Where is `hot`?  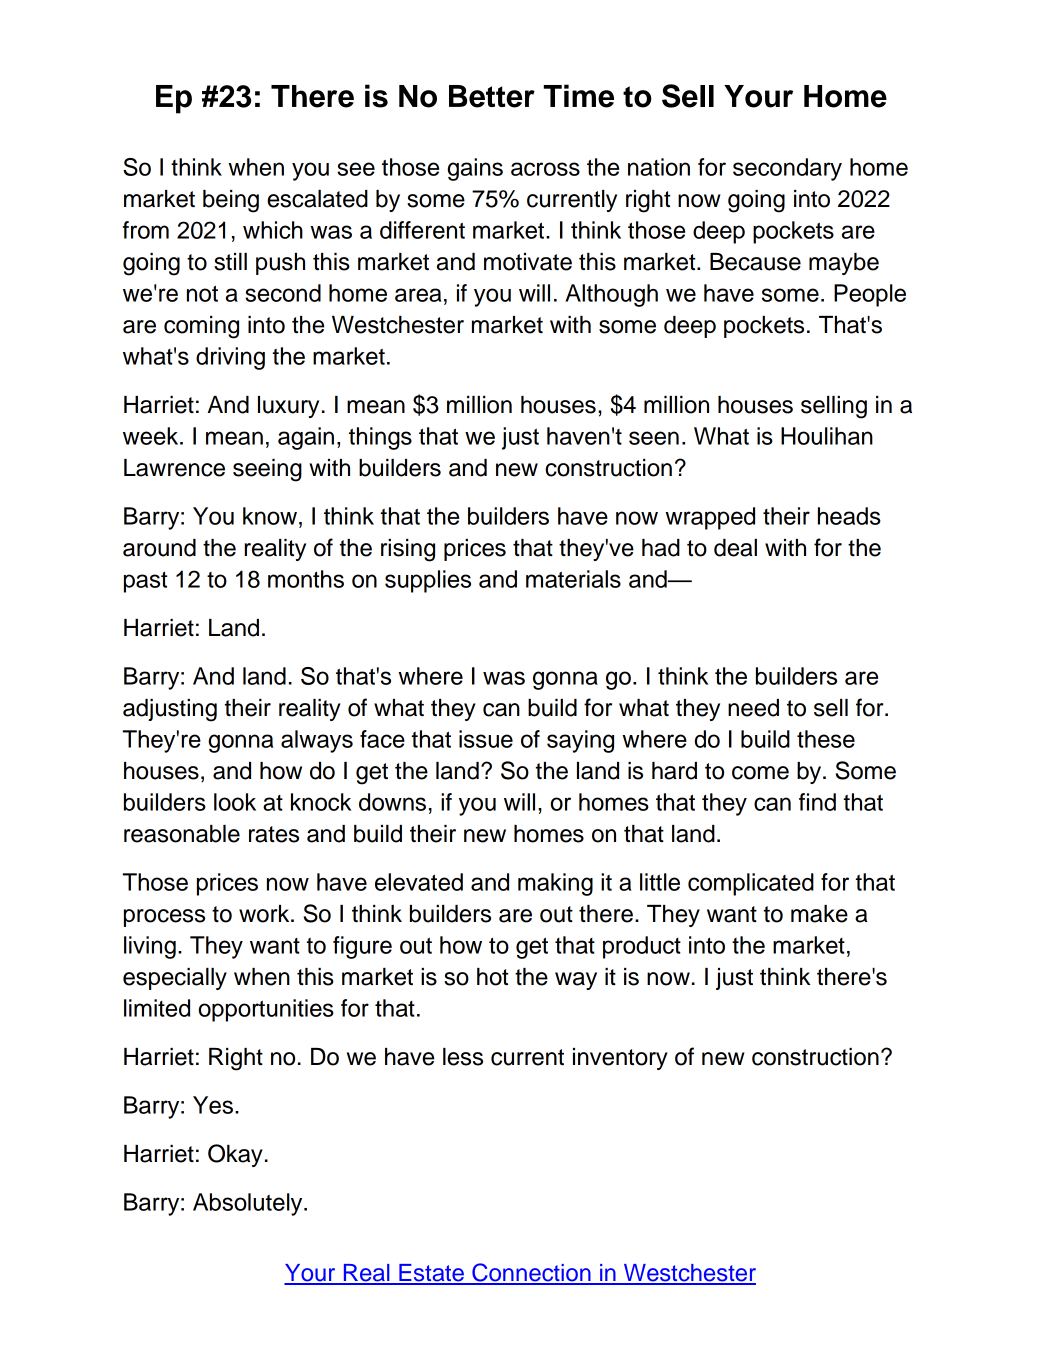 hot is located at coordinates (492, 977).
